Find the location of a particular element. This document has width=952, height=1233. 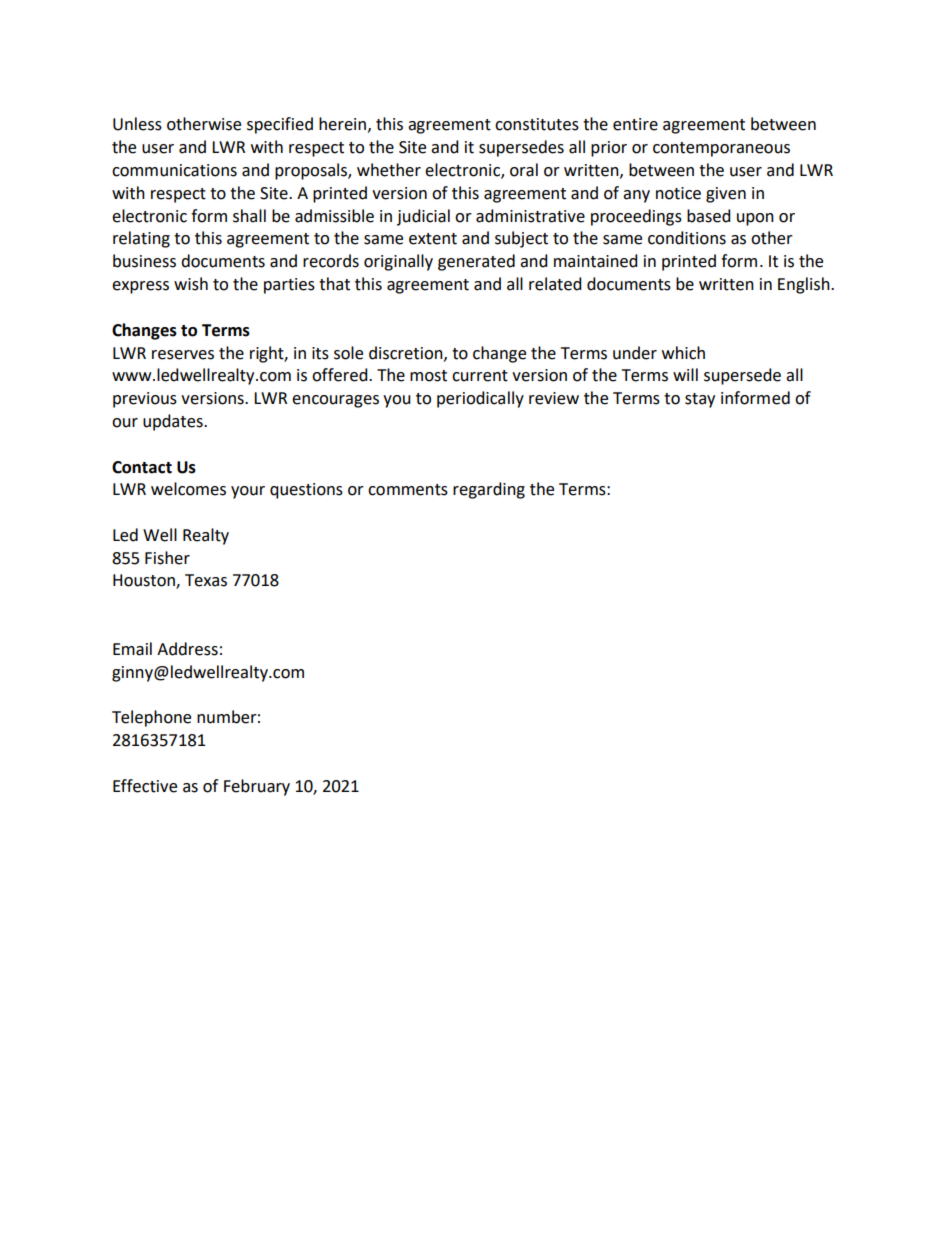

Texas is located at coordinates (206, 580).
